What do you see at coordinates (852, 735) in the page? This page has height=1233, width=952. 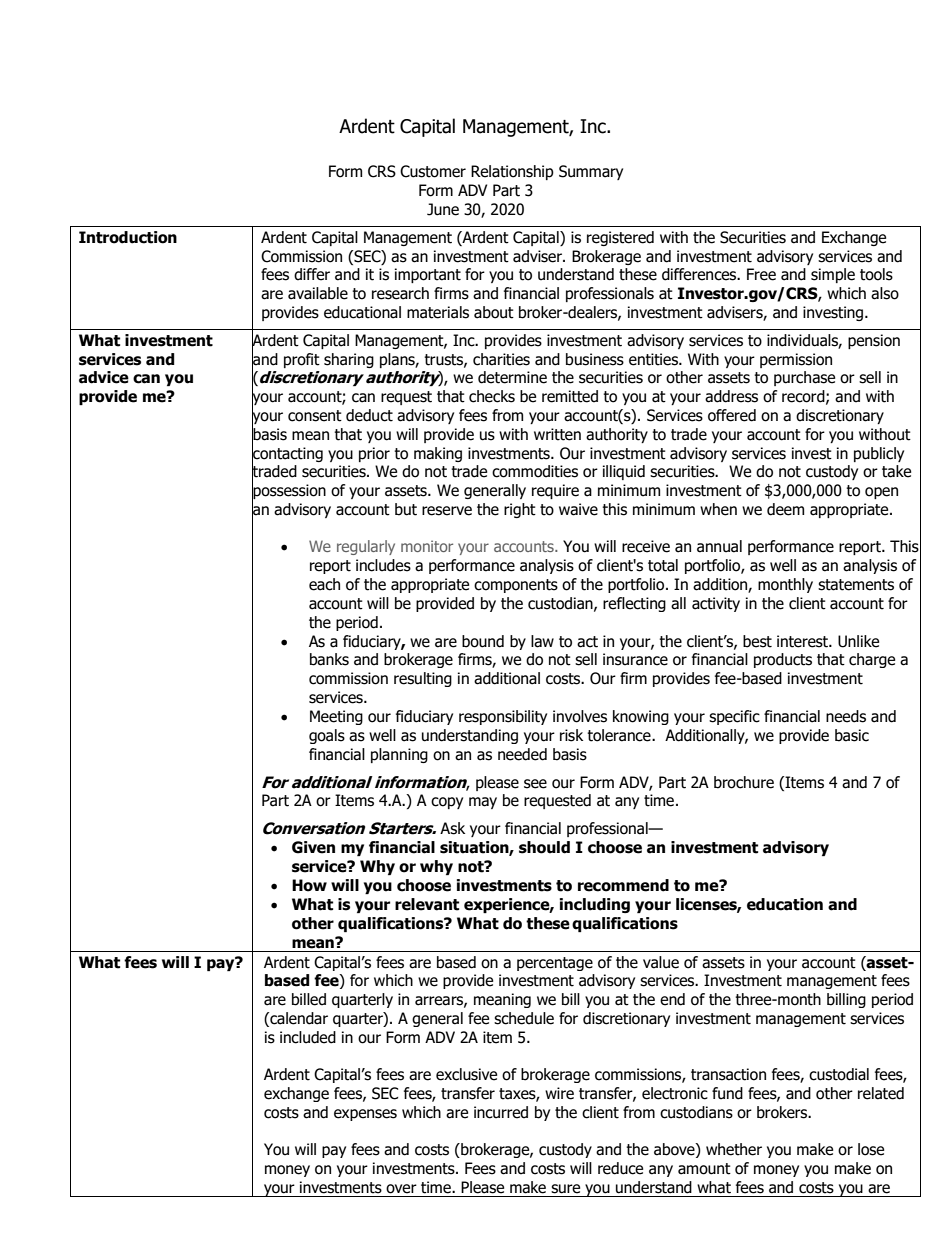 I see `basic` at bounding box center [852, 735].
